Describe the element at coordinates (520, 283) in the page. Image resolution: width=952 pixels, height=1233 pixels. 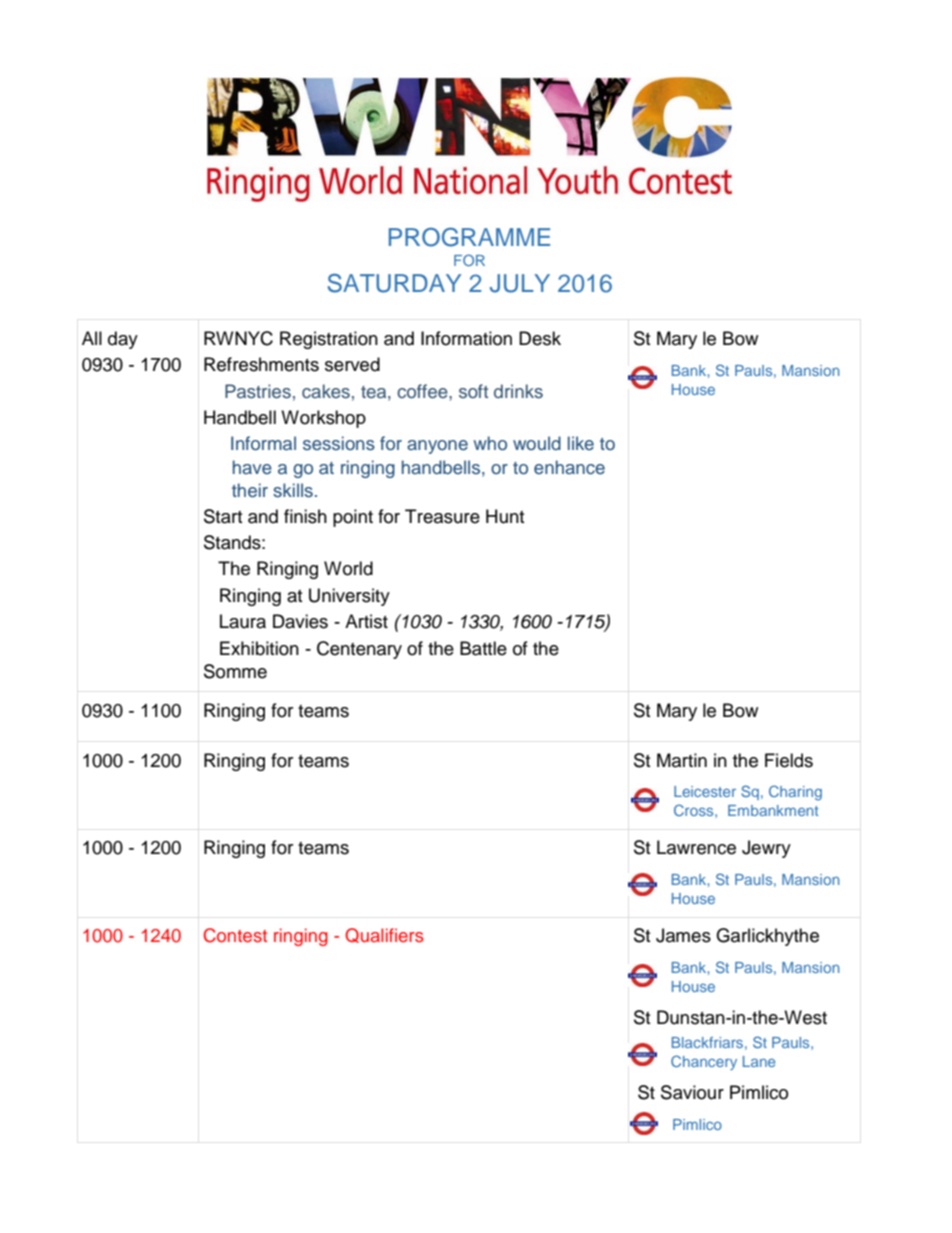
I see `JULY` at that location.
